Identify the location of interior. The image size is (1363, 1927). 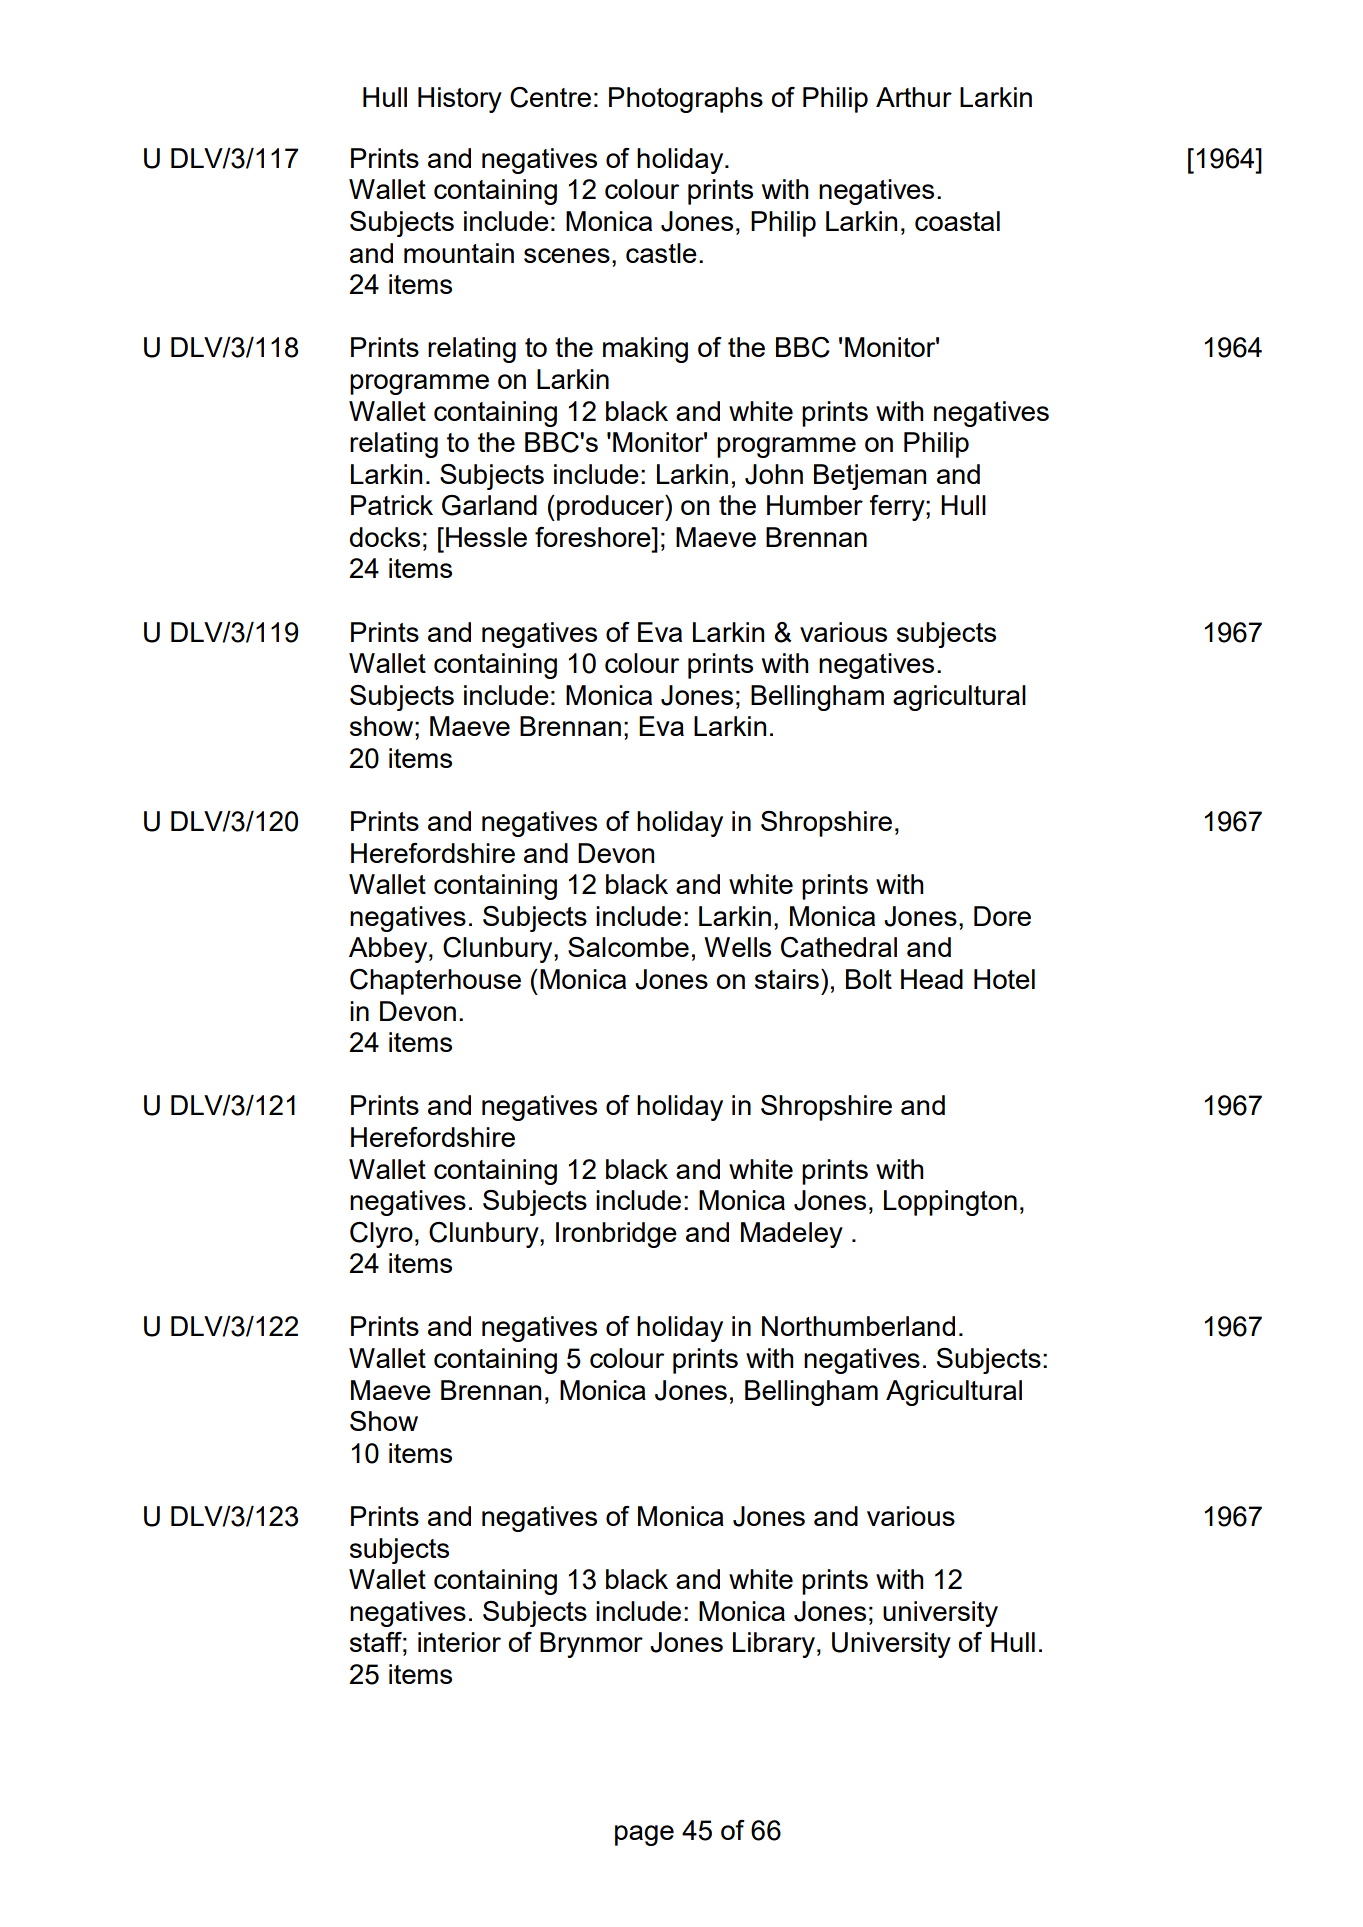
(459, 1642).
